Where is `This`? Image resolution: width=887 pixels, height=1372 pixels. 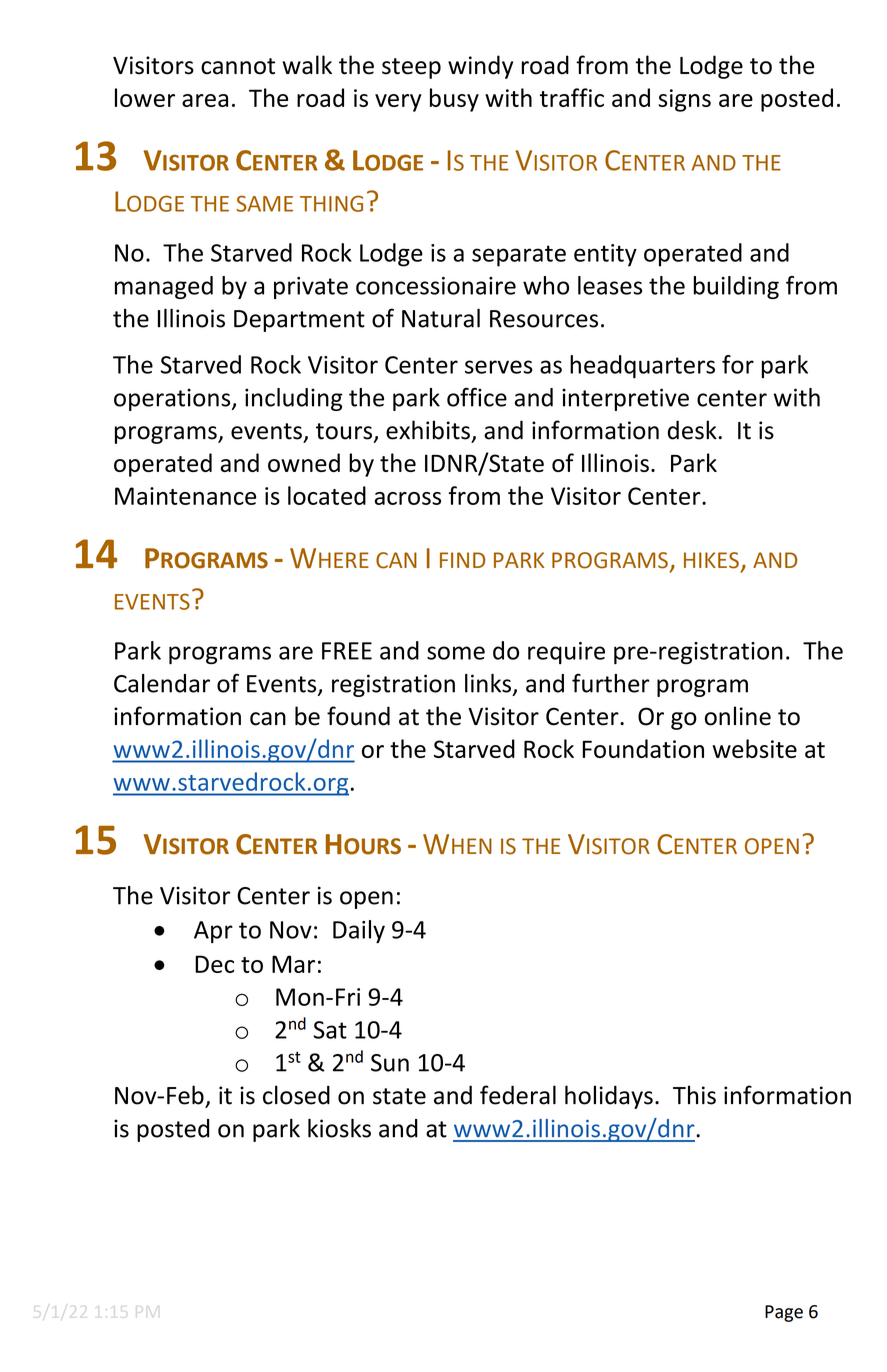
This is located at coordinates (694, 1095).
